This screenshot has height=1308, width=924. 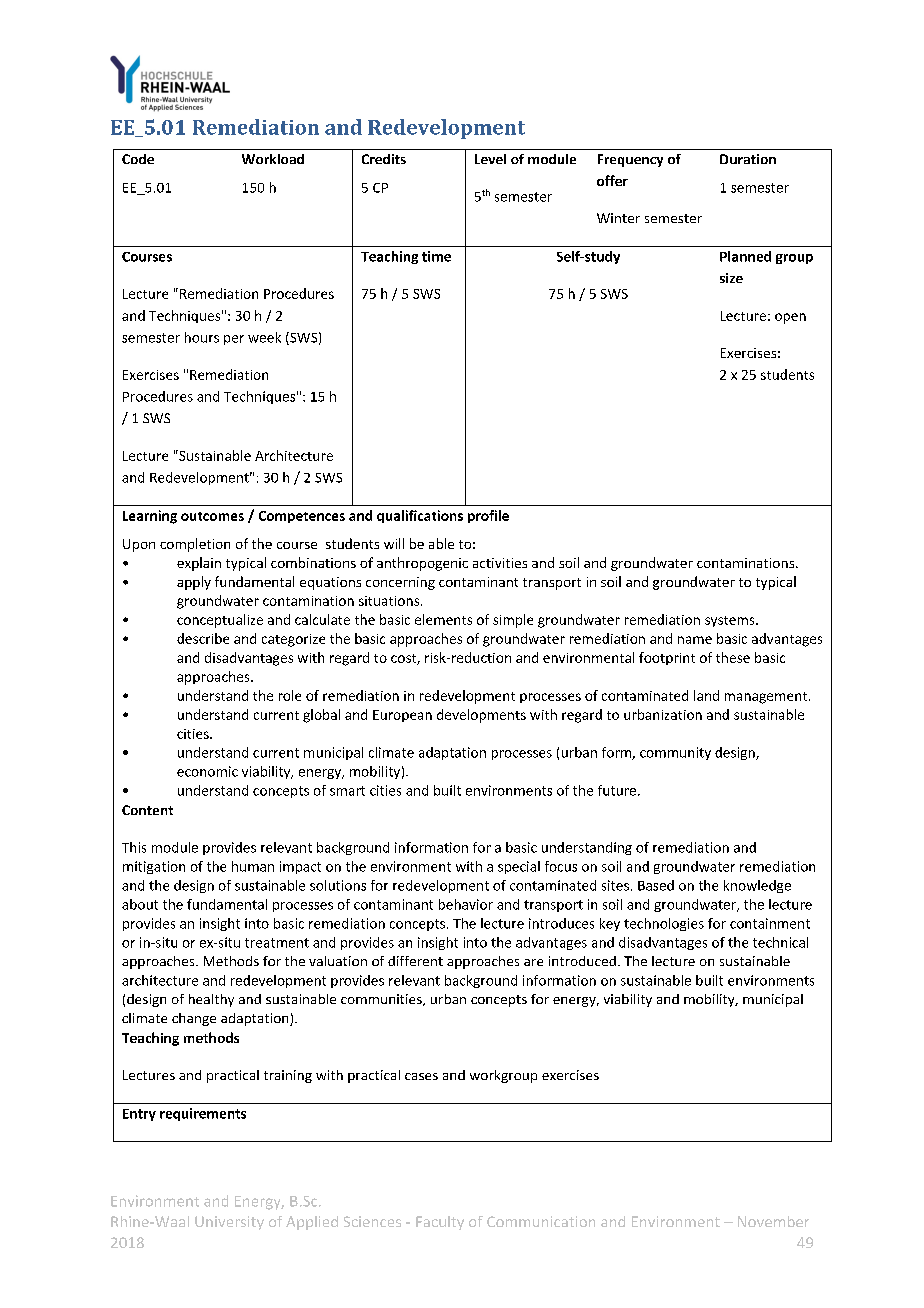 I want to click on Workload, so click(x=273, y=159).
